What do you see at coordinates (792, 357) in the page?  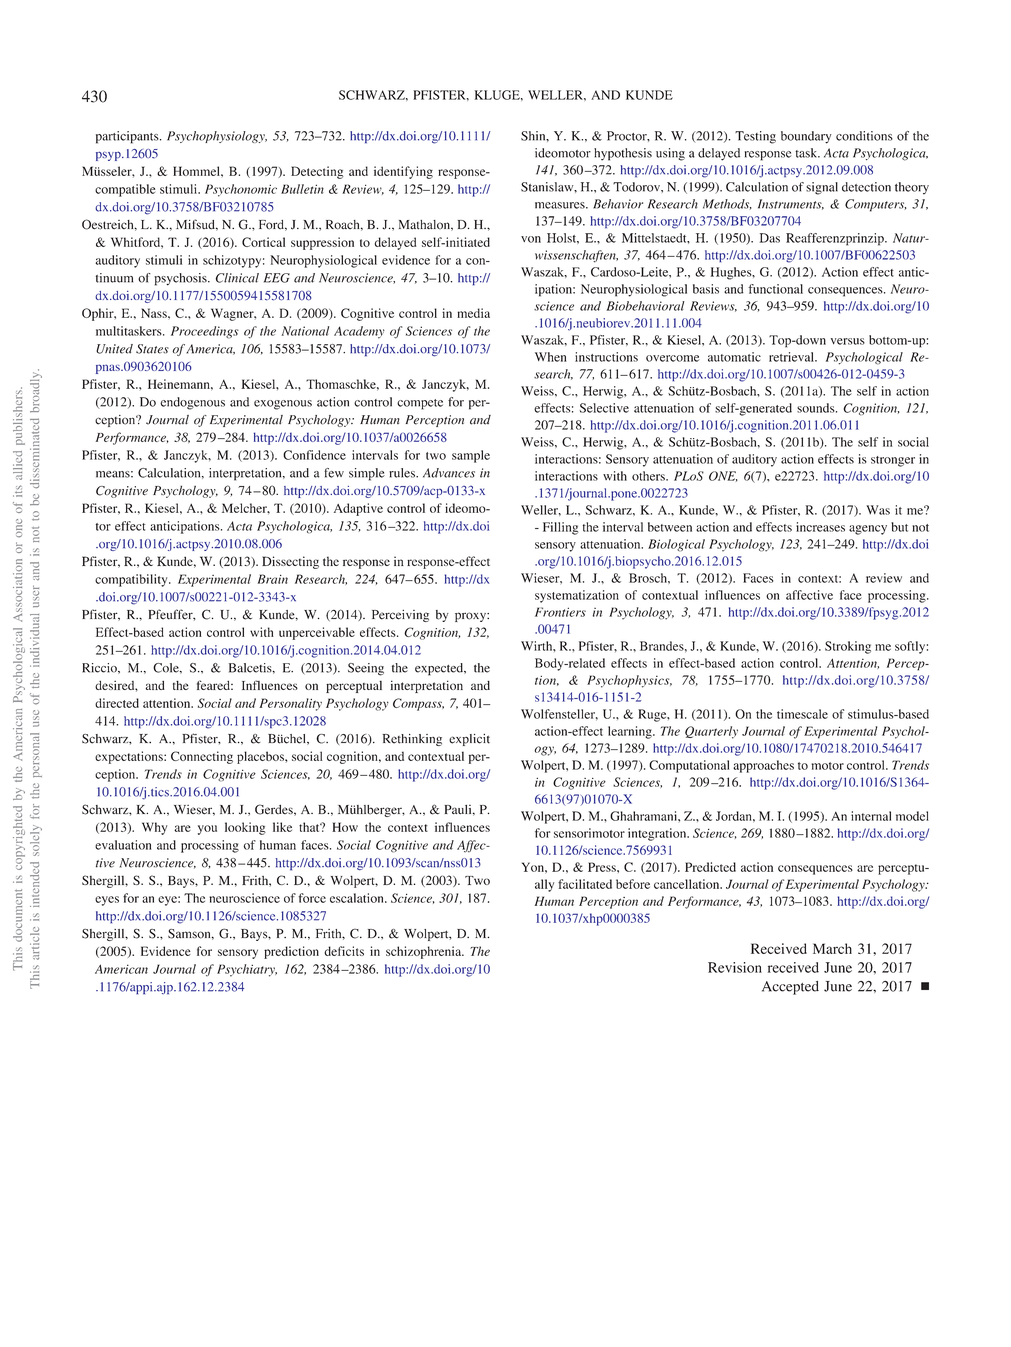 I see `retrieval` at bounding box center [792, 357].
